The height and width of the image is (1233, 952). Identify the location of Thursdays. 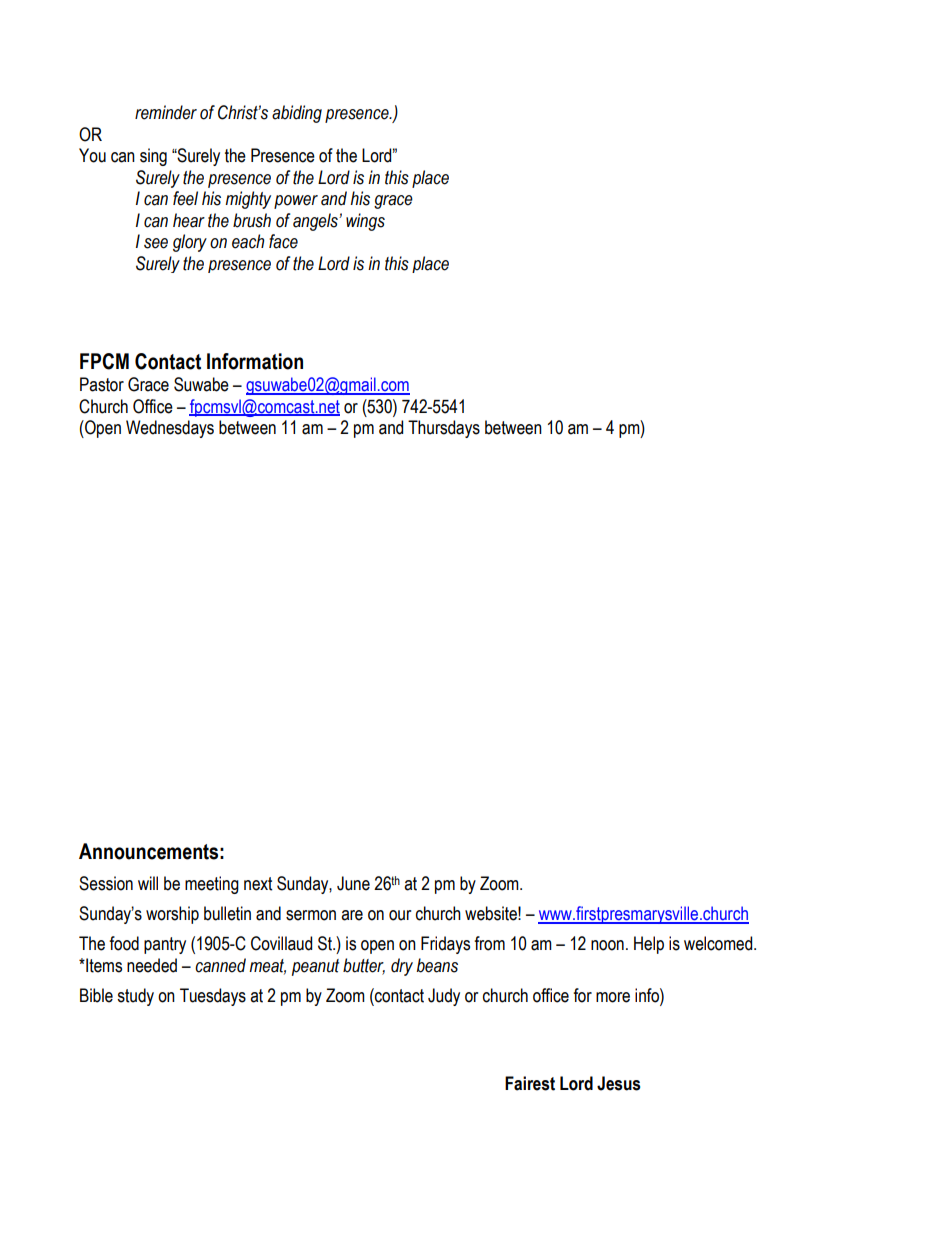
(444, 429).
